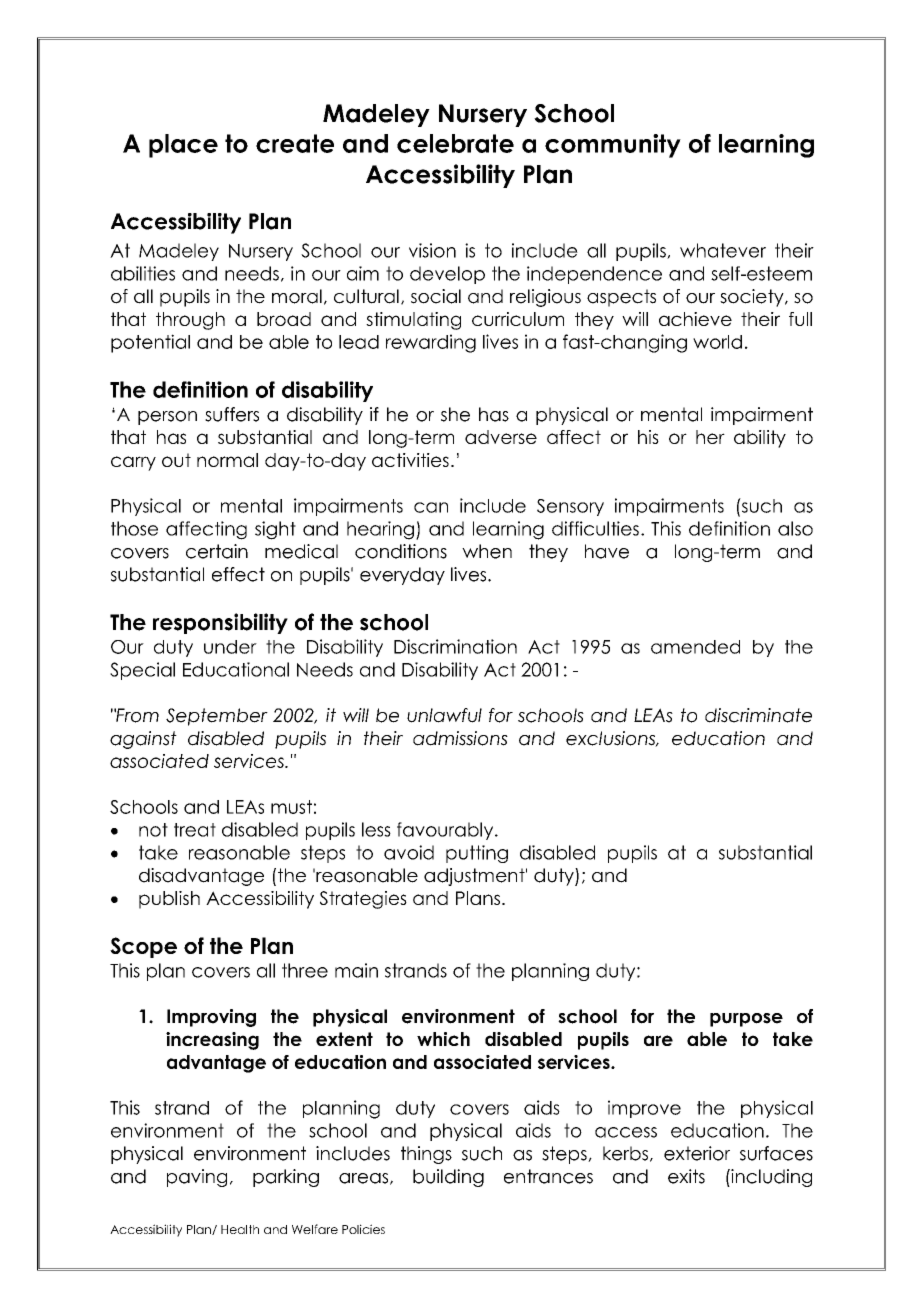 Image resolution: width=924 pixels, height=1308 pixels. I want to click on can, so click(431, 507).
